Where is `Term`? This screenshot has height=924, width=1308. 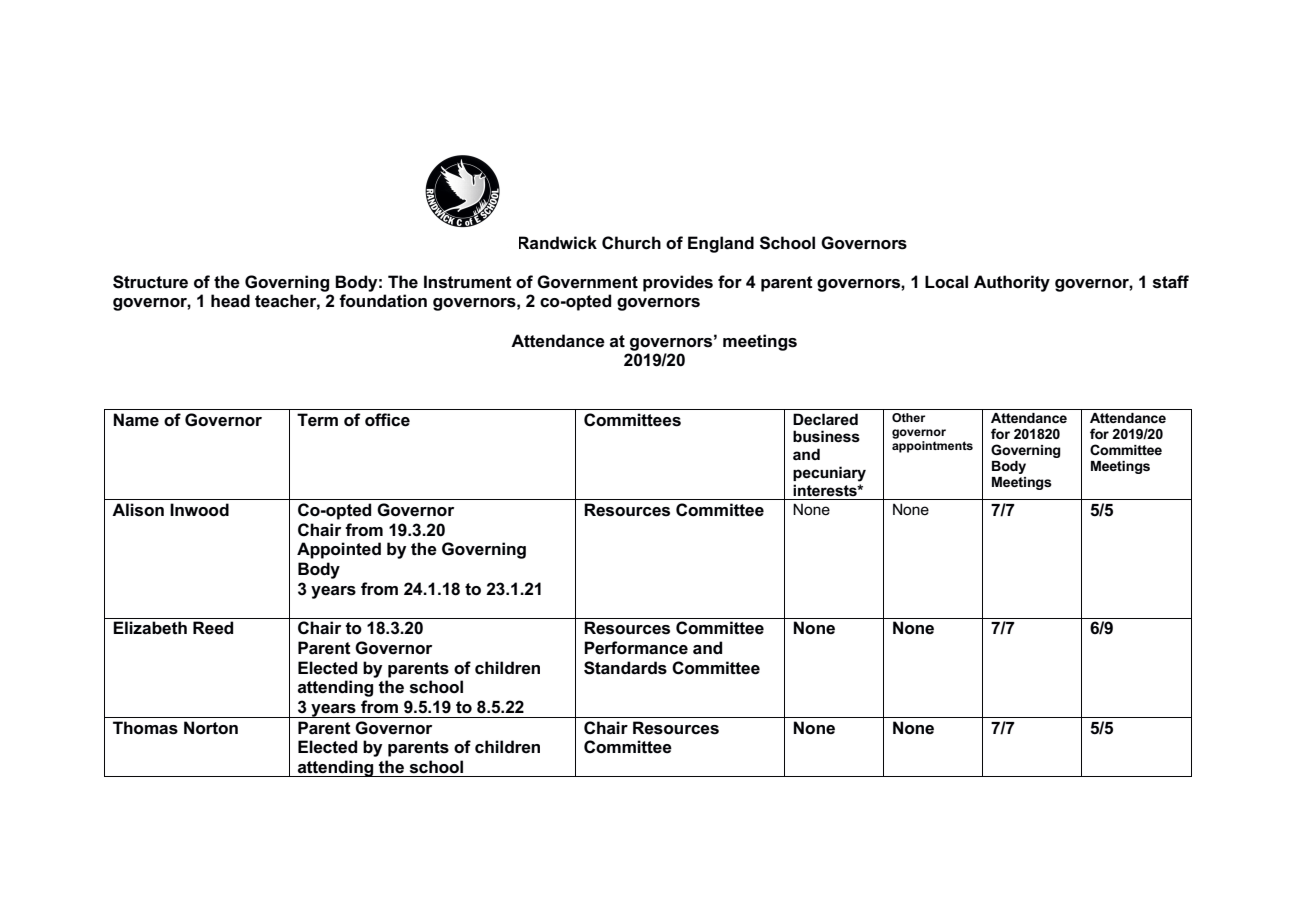
Term is located at coordinates (317, 420).
